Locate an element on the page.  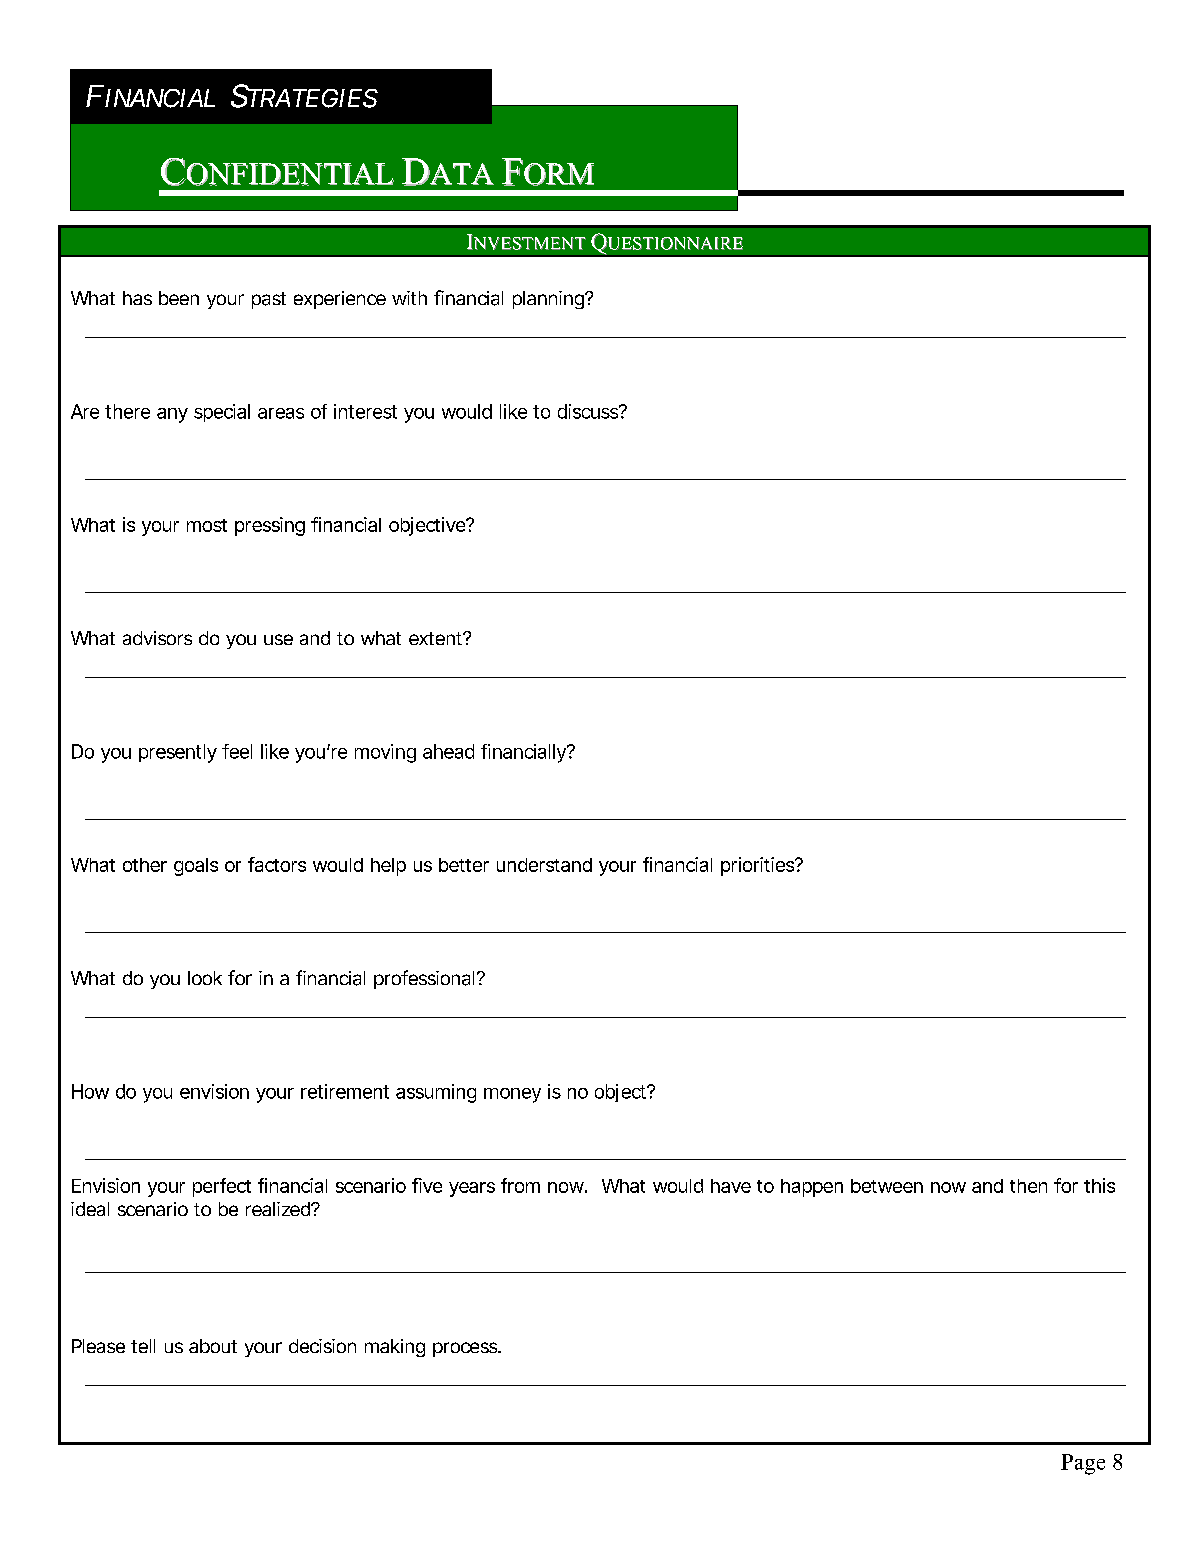
about is located at coordinates (213, 1346).
